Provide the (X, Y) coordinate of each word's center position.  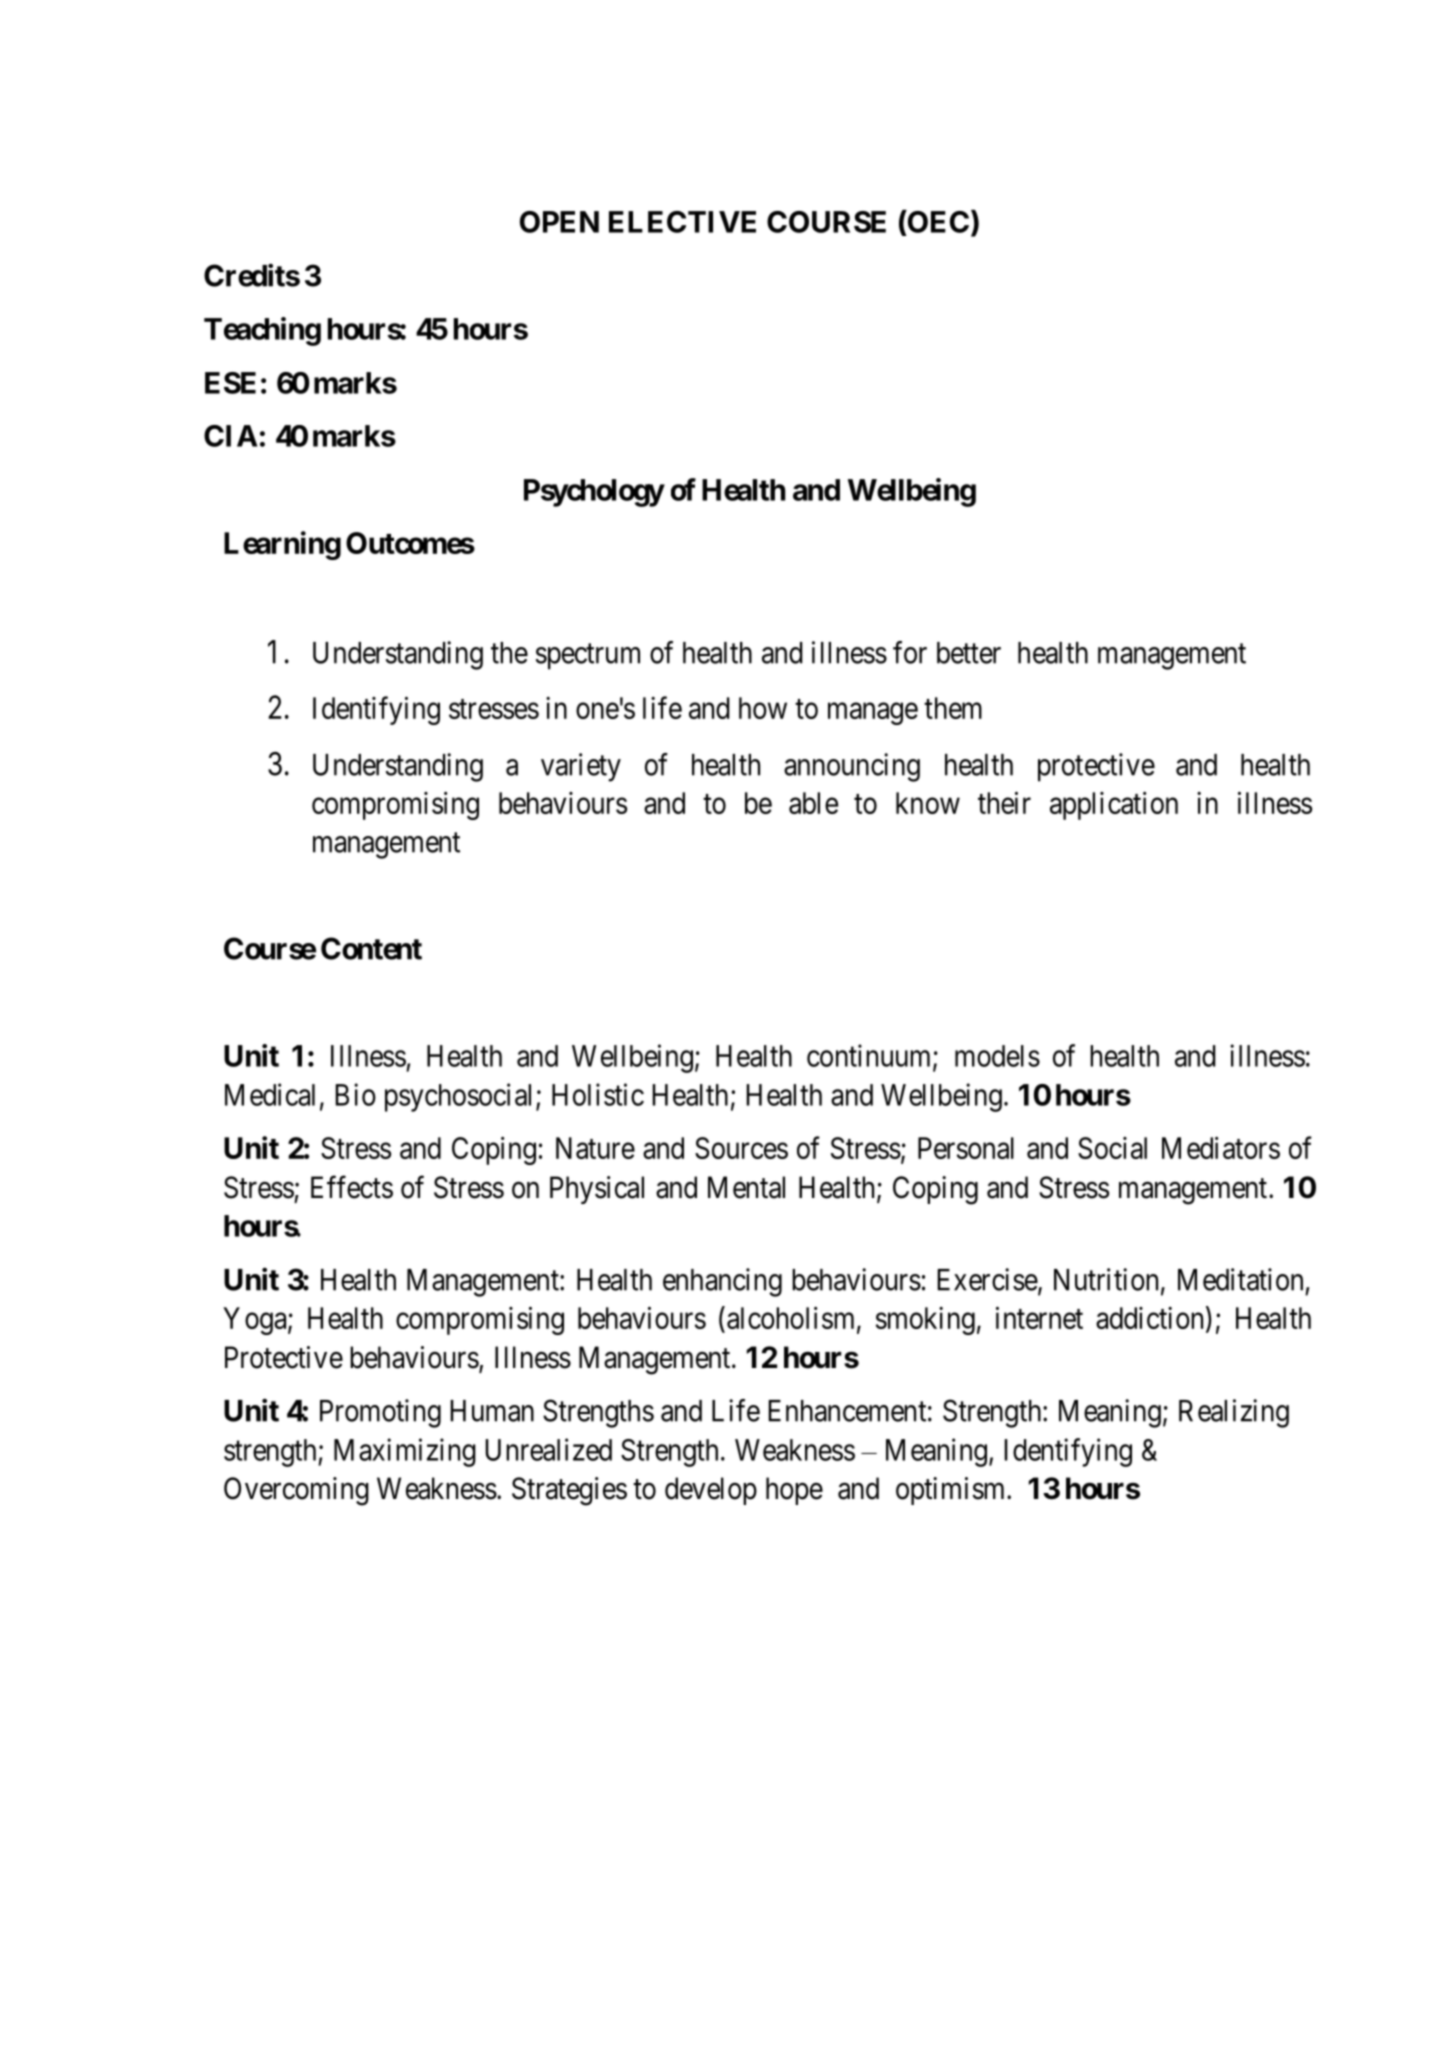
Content (371, 948)
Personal (966, 1148)
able (813, 803)
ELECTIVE (682, 222)
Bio (355, 1094)
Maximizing (405, 1452)
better (969, 653)
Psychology (594, 493)
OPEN (559, 222)
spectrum (588, 657)
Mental (746, 1187)
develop (711, 1491)
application (1114, 806)
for (910, 652)
